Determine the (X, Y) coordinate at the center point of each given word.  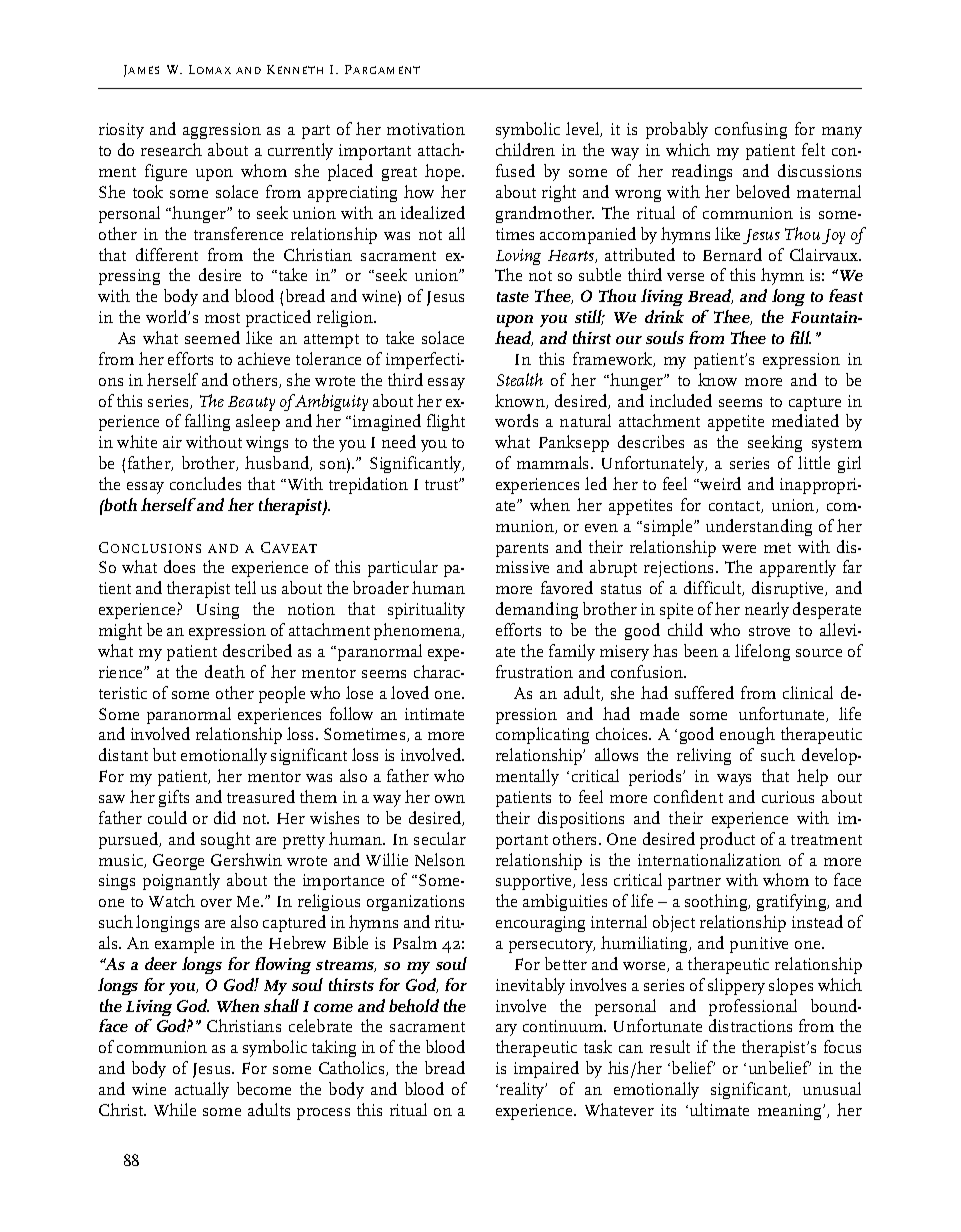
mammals (554, 462)
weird (719, 483)
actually (202, 1090)
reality (523, 1090)
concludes (205, 483)
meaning (791, 1112)
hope (444, 172)
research (171, 149)
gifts (174, 798)
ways (734, 780)
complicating (542, 735)
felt (813, 149)
